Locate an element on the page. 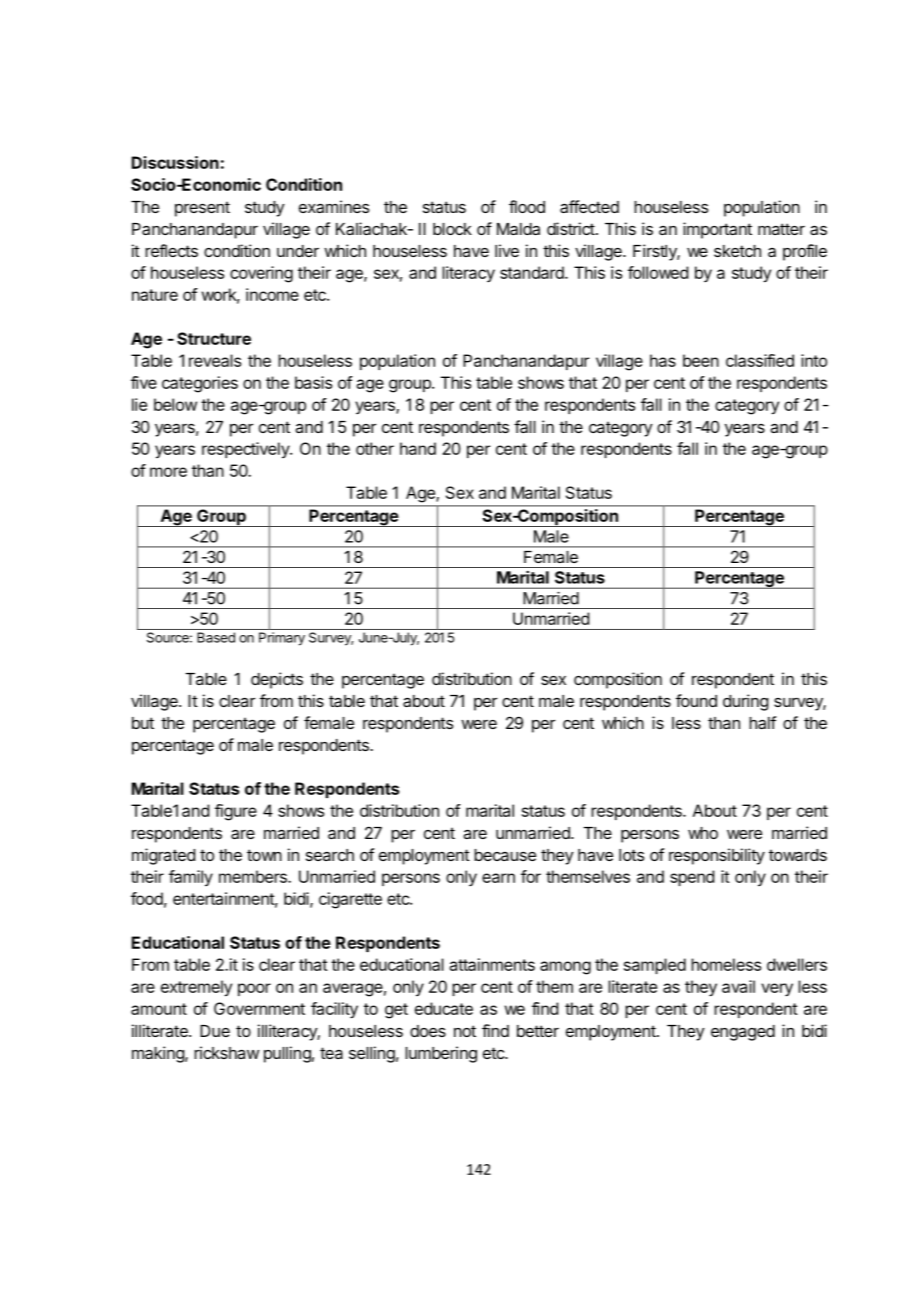 Image resolution: width=924 pixels, height=1308 pixels. during is located at coordinates (745, 702).
